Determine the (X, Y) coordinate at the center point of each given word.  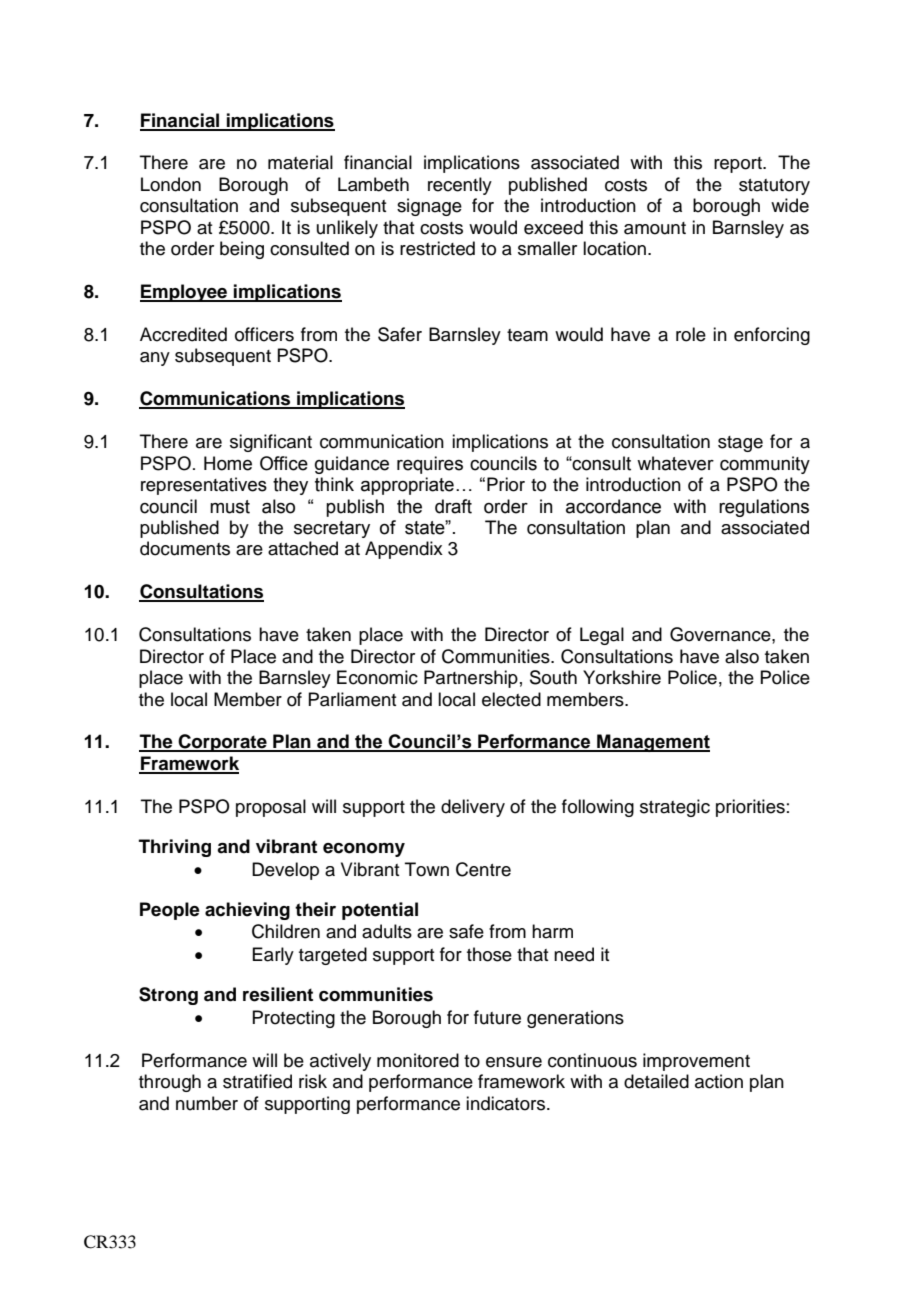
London (171, 184)
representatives (204, 486)
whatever (675, 463)
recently (460, 186)
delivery (473, 808)
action (719, 1081)
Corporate (222, 743)
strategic (675, 808)
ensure (514, 1062)
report (739, 165)
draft (453, 506)
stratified (257, 1081)
